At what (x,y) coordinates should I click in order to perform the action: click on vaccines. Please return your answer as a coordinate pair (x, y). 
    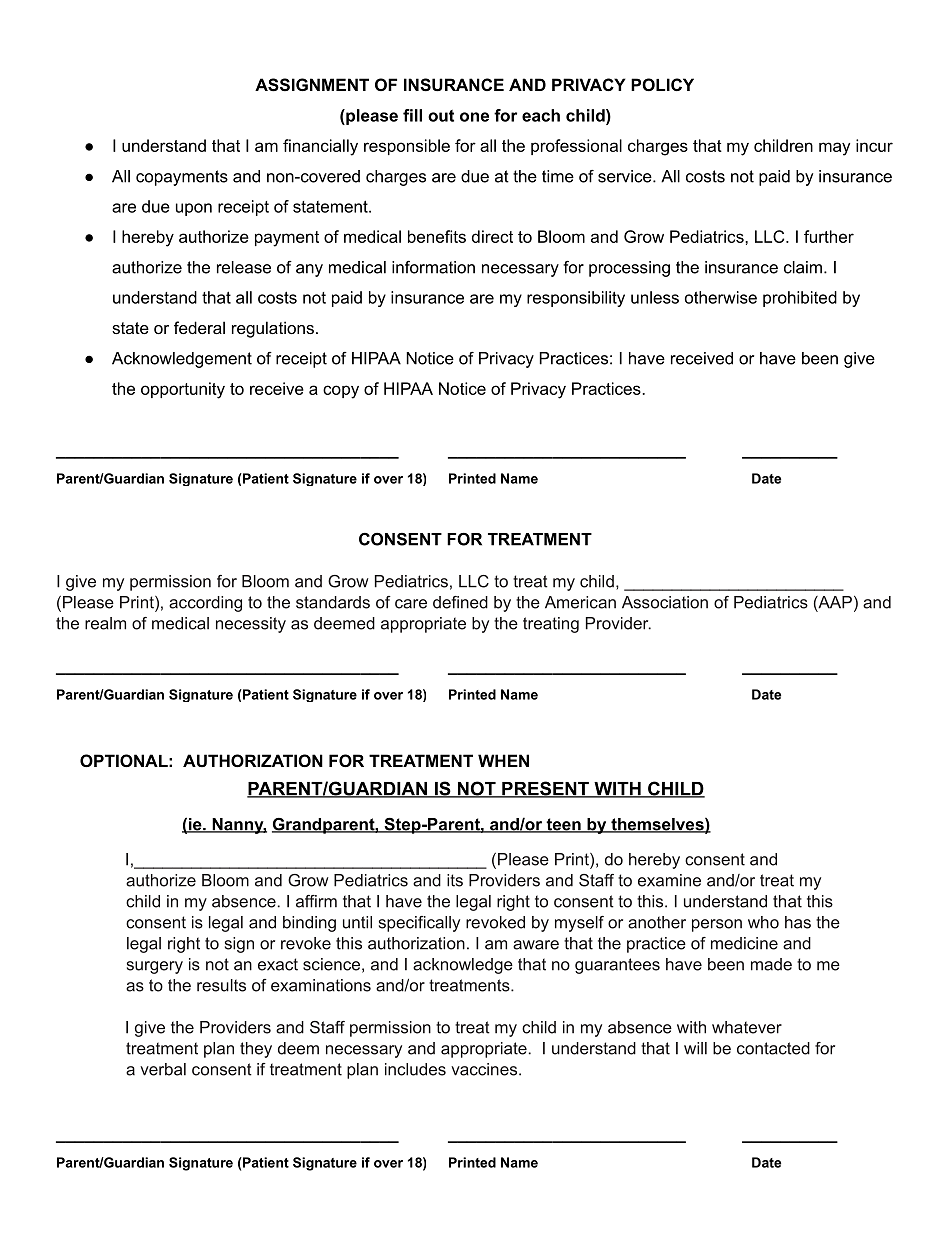
    Looking at the image, I should click on (484, 1069).
